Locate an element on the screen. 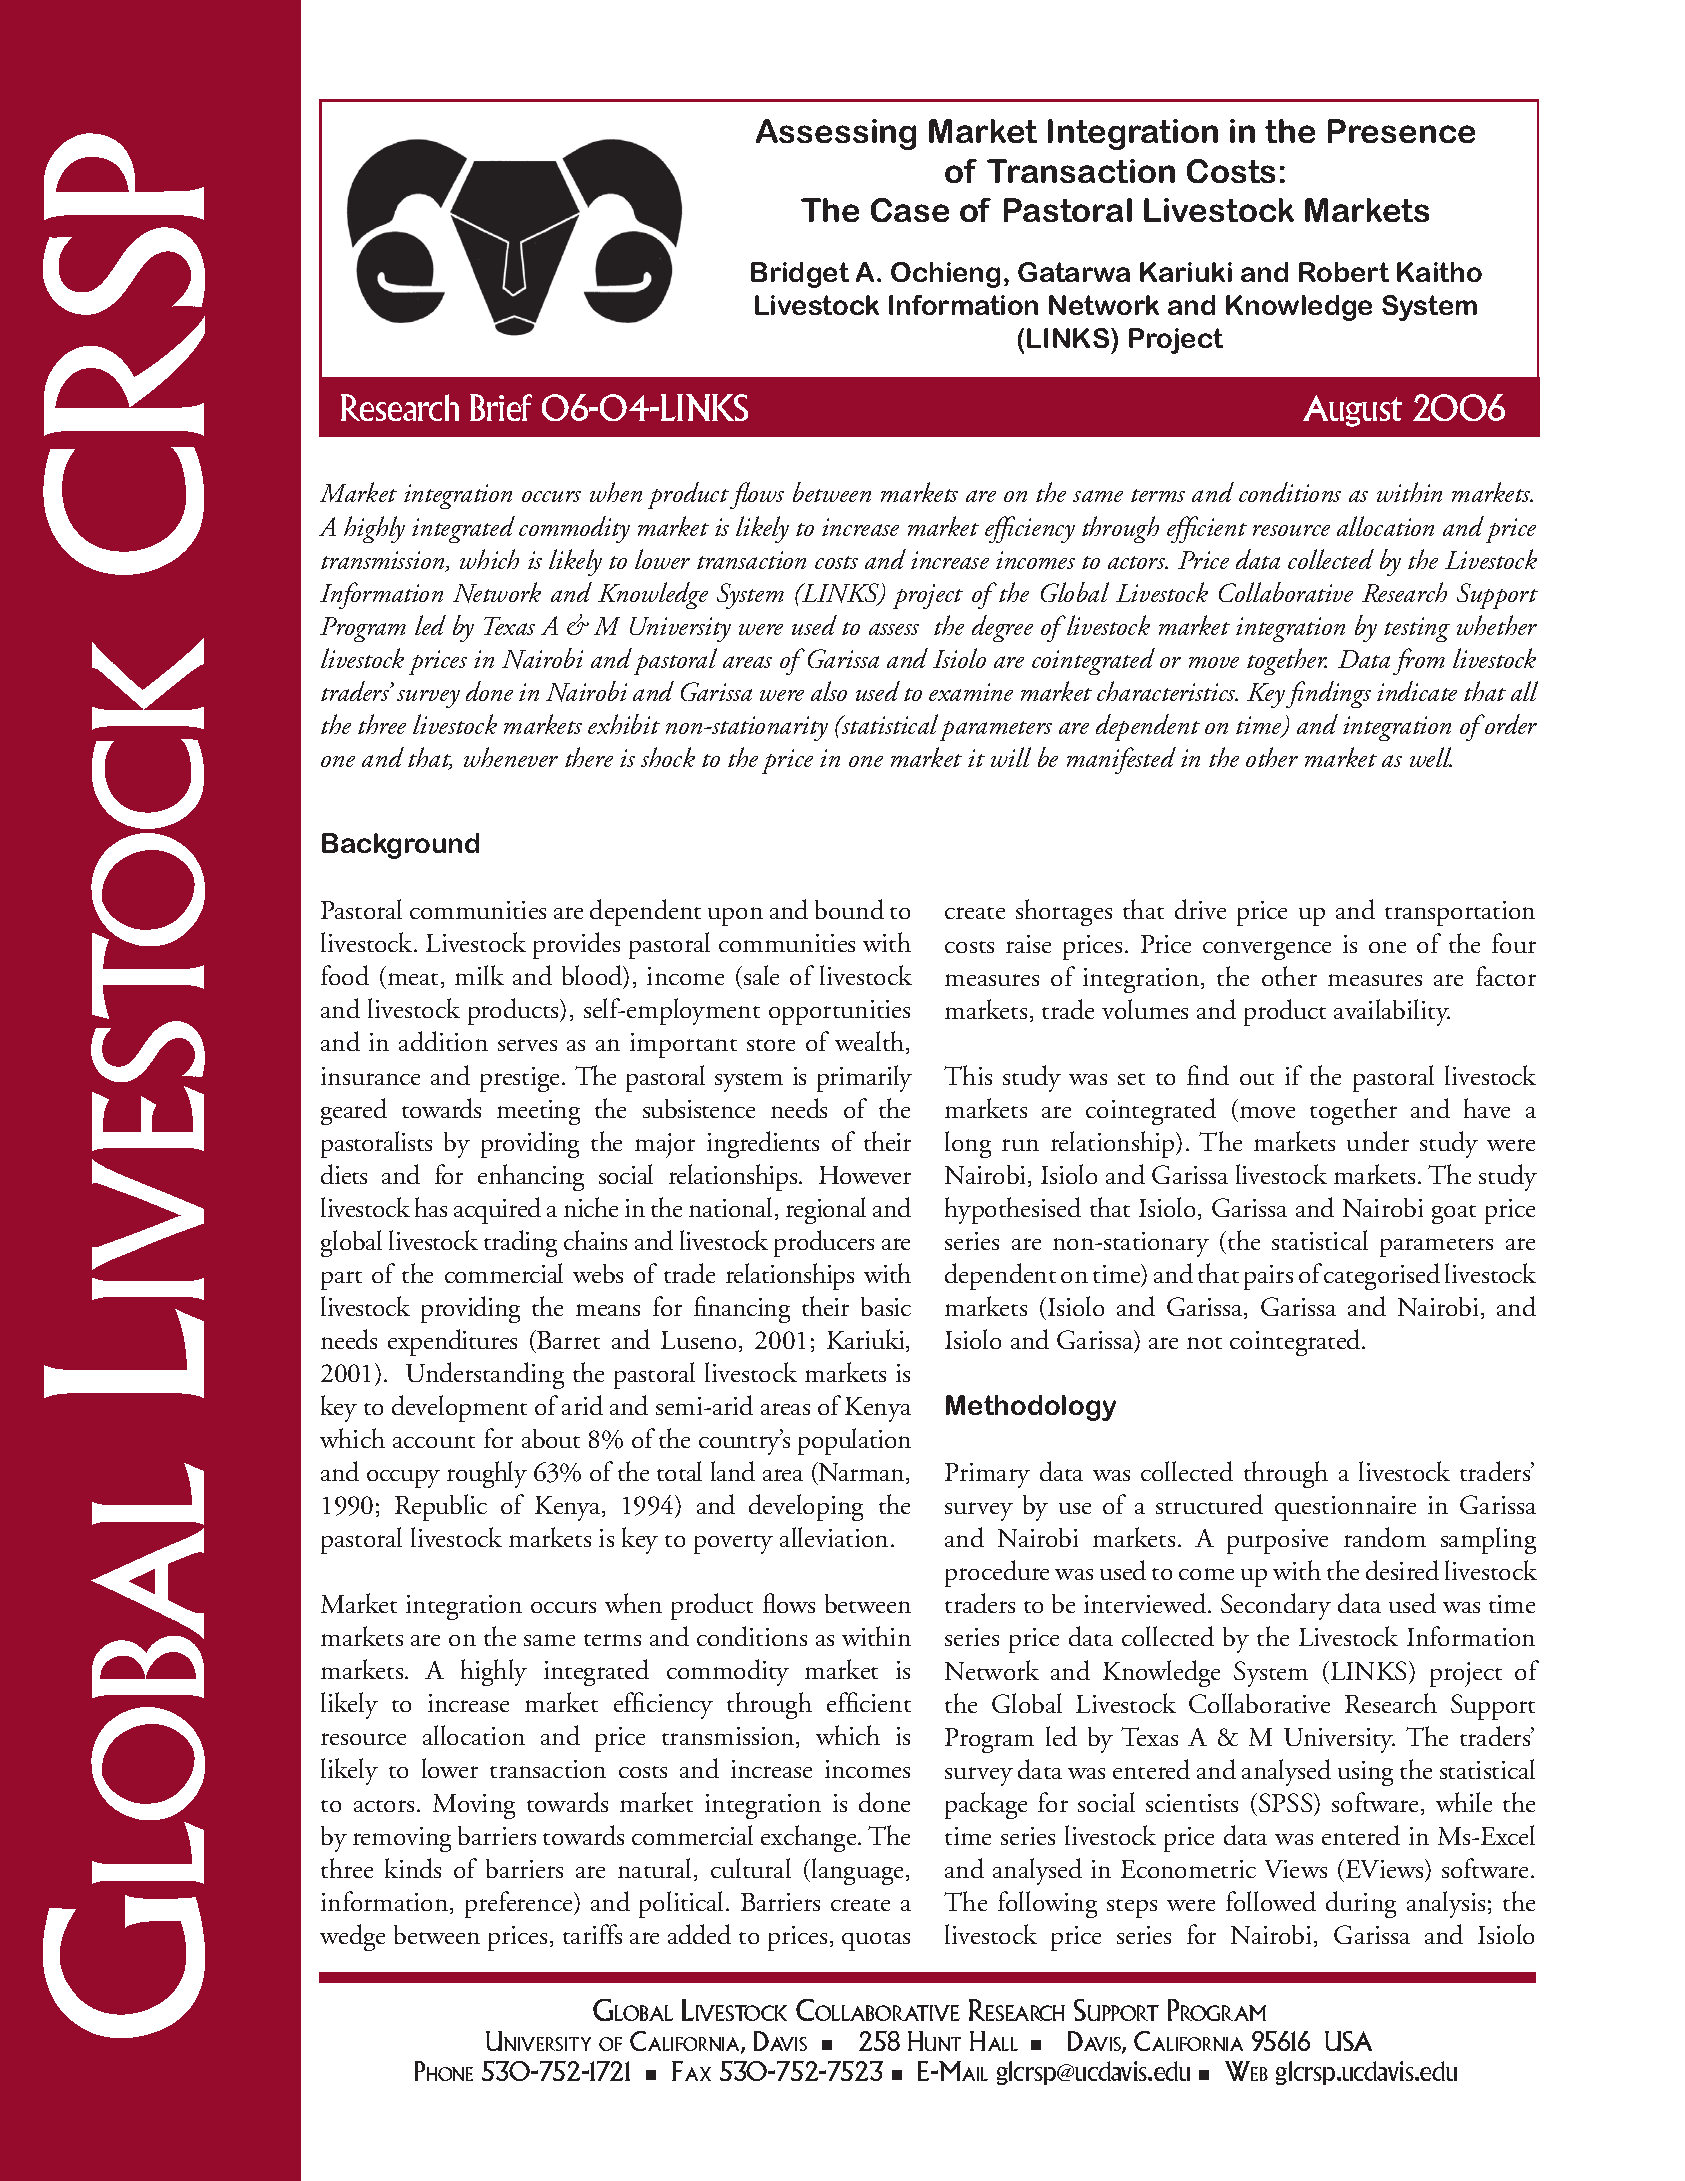 The width and height of the screenshot is (1685, 2181). This is located at coordinates (968, 1075).
